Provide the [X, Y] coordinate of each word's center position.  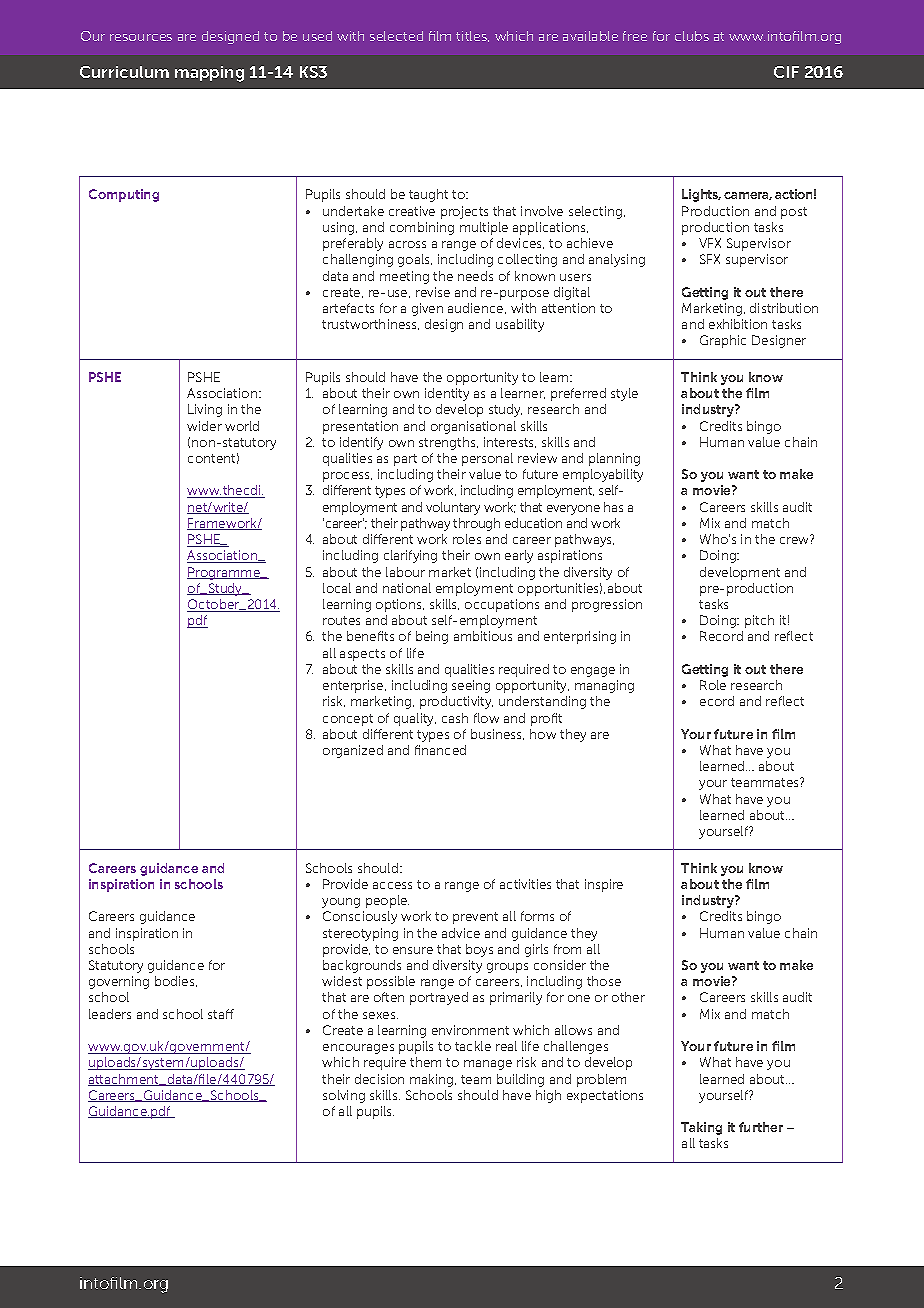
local [337, 588]
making [433, 1080]
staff [221, 1014]
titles [472, 36]
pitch [759, 621]
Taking [701, 1128]
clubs [692, 36]
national [407, 588]
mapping [209, 74]
